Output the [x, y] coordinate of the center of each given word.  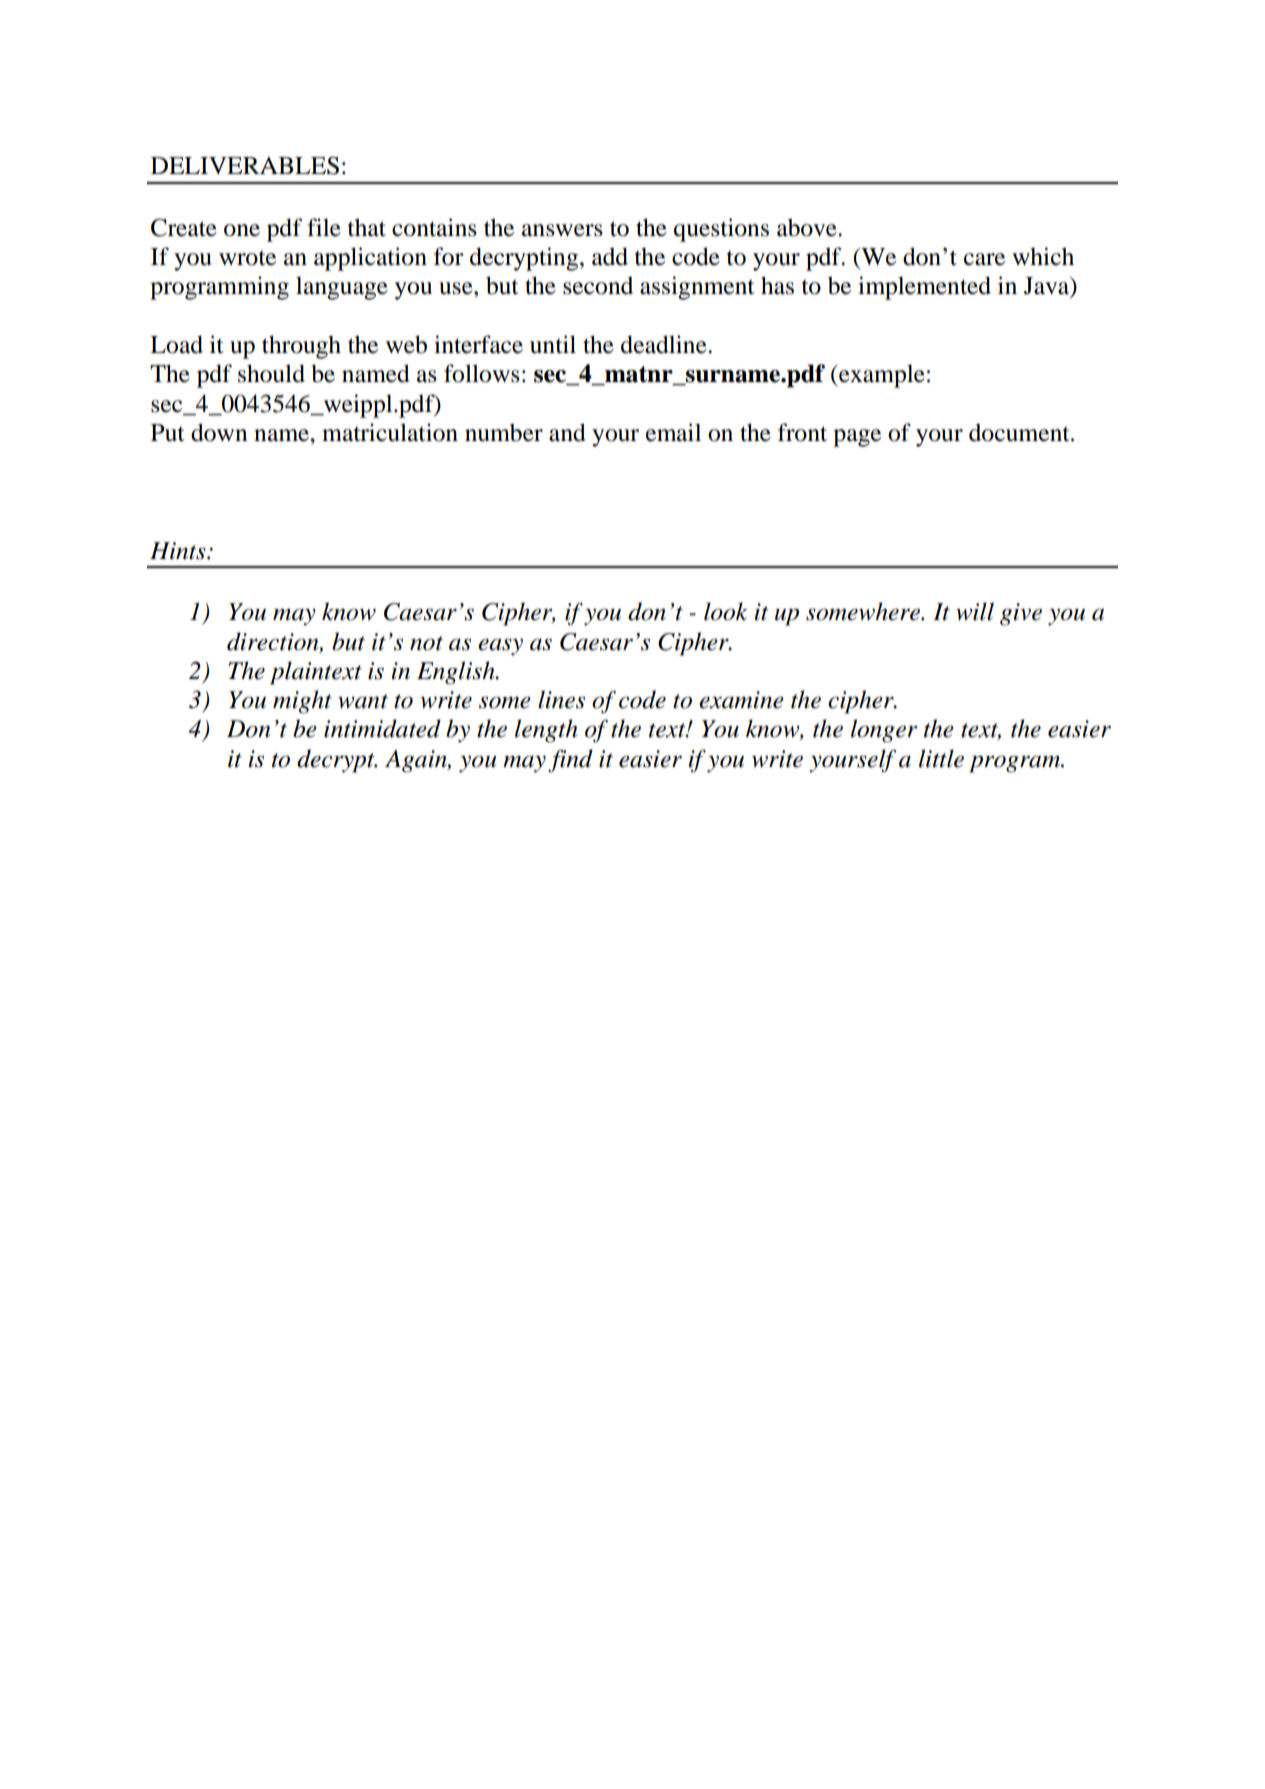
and [567, 432]
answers [562, 230]
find [570, 761]
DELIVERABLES [245, 165]
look [726, 611]
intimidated [382, 728]
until [553, 344]
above [808, 227]
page [857, 438]
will [975, 611]
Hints [179, 551]
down [219, 432]
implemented [924, 288]
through [301, 347]
